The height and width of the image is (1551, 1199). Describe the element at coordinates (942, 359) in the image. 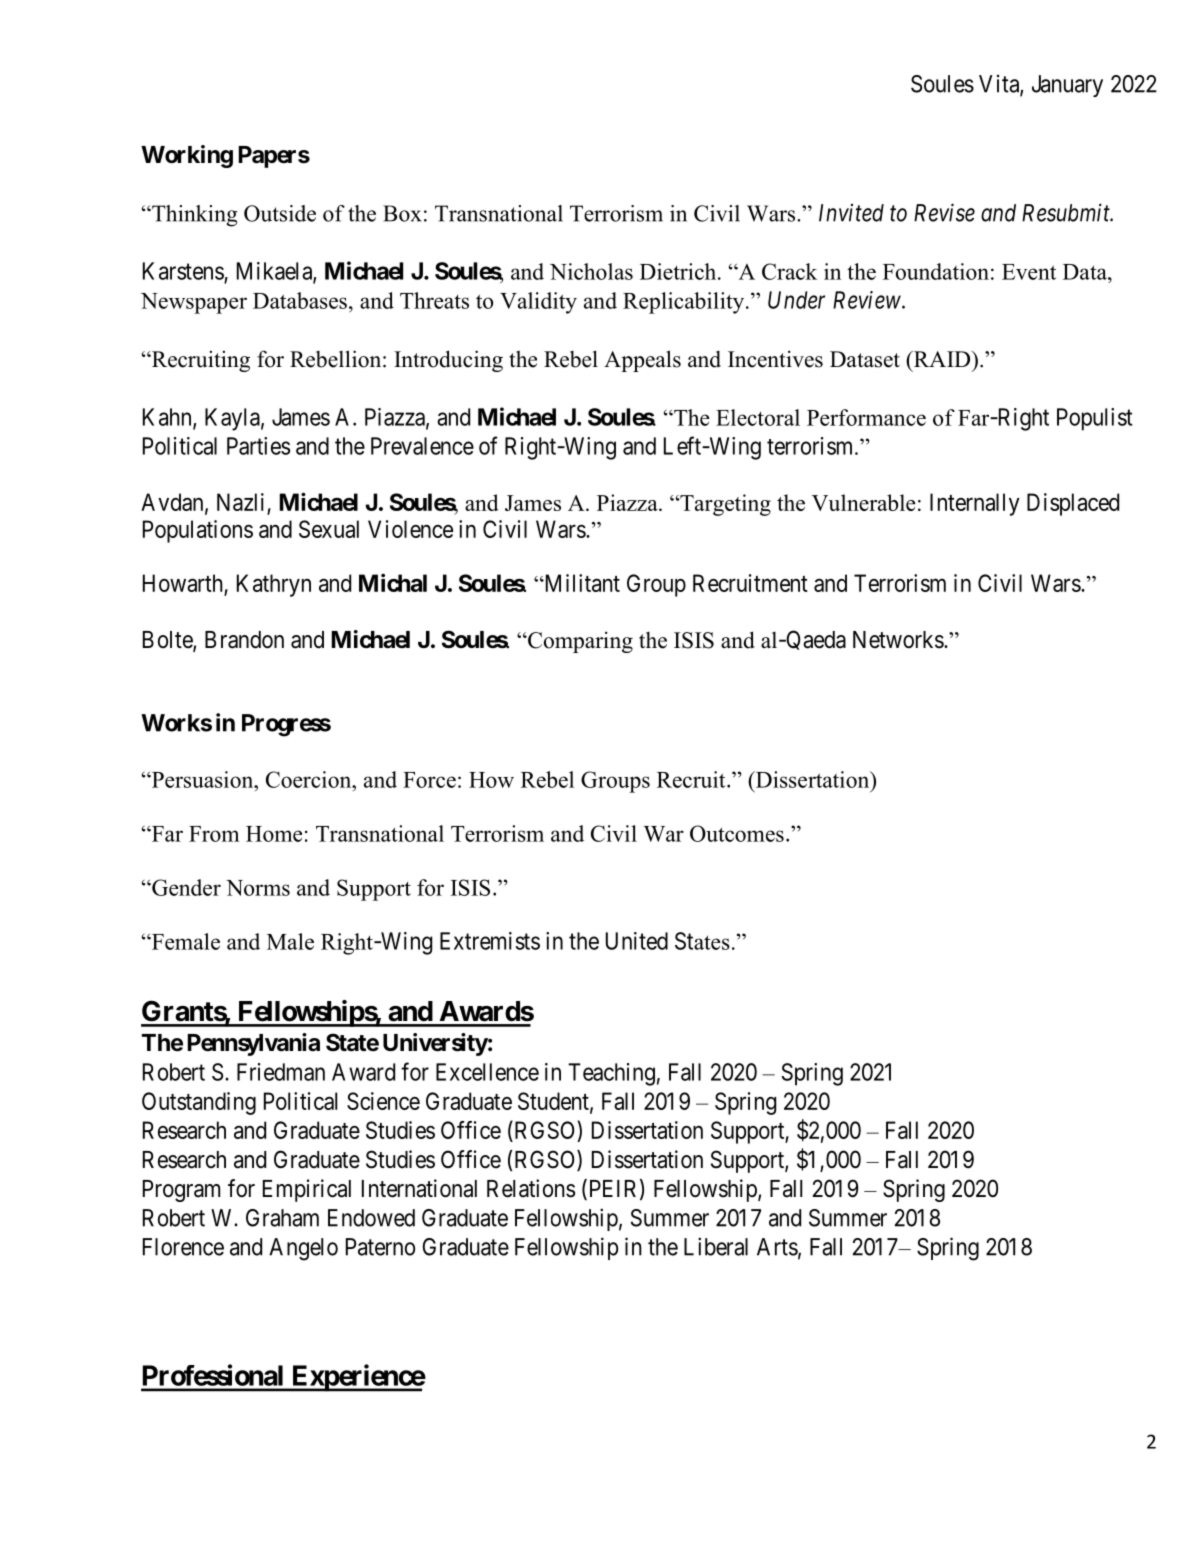

I see `RAID` at that location.
